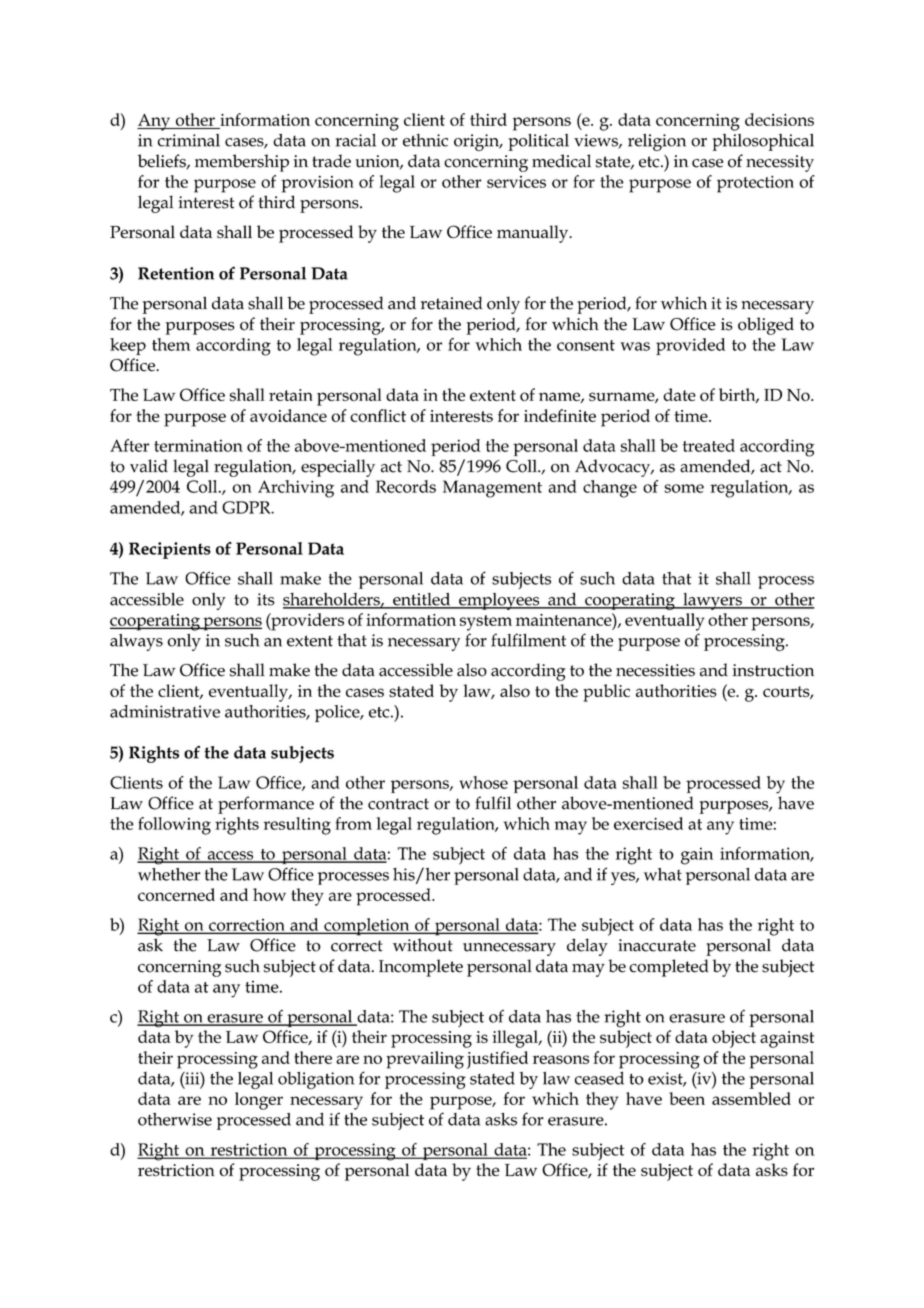 This page has width=924, height=1308. I want to click on Management, so click(492, 489).
